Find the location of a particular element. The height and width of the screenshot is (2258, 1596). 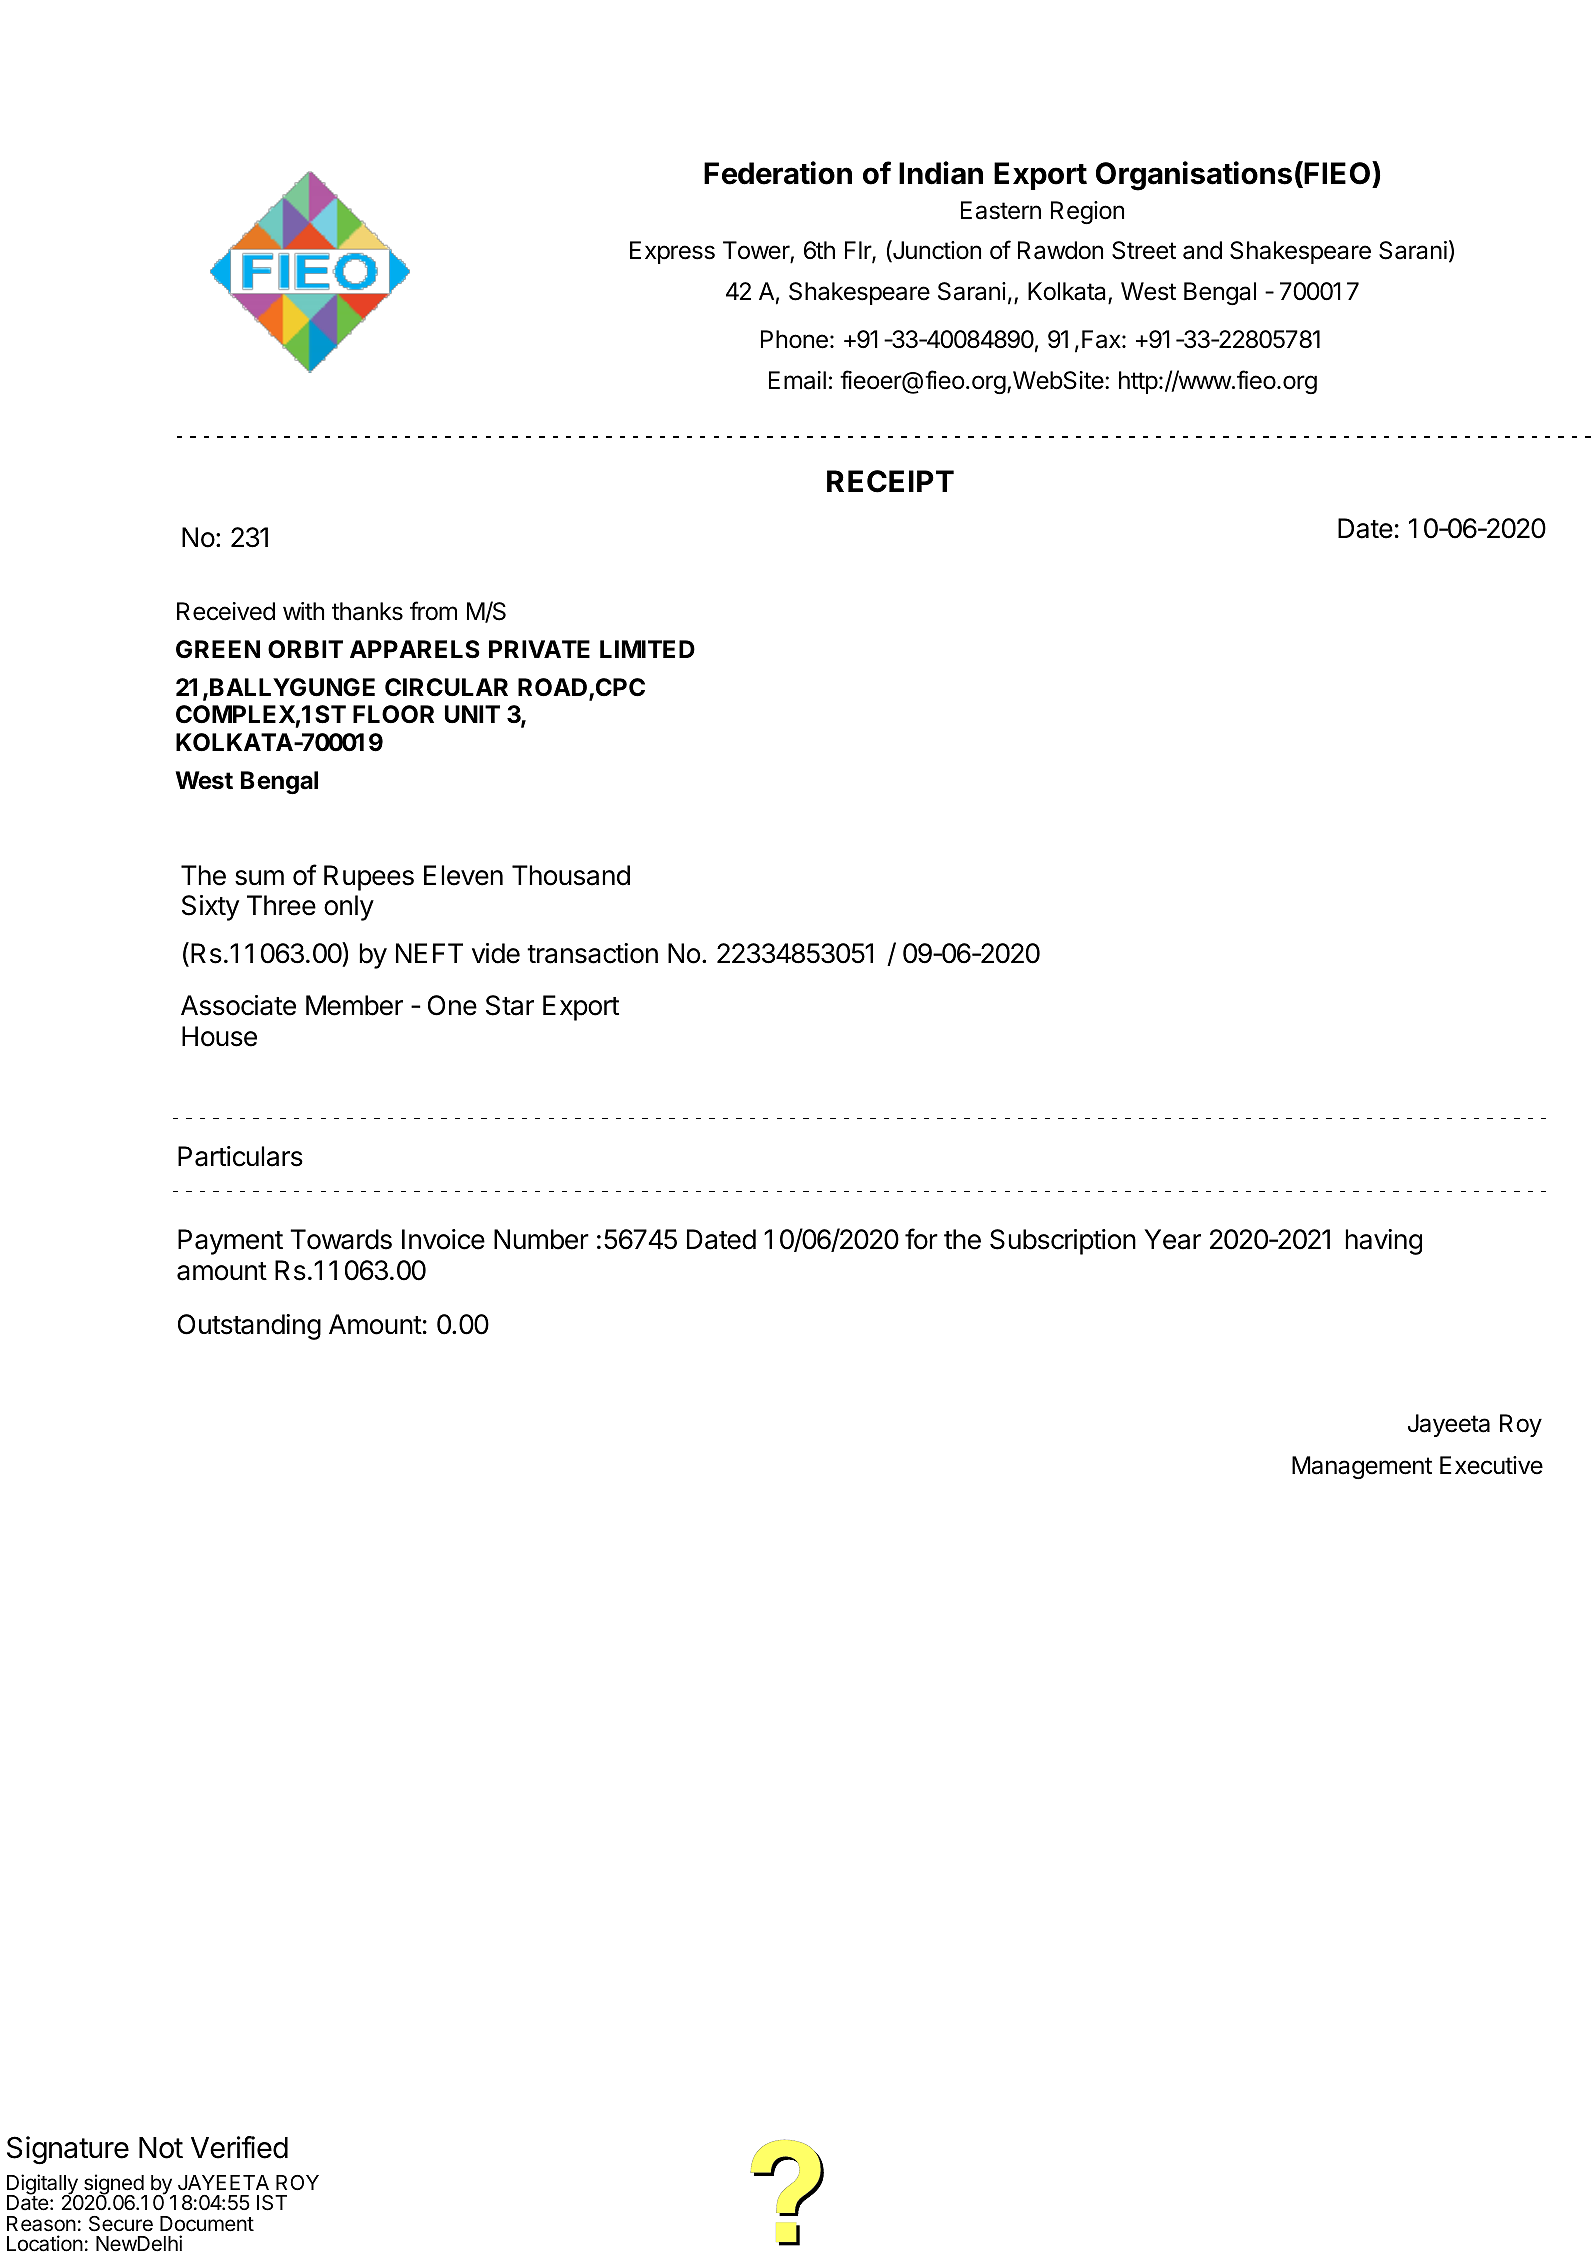

having is located at coordinates (1384, 1242).
